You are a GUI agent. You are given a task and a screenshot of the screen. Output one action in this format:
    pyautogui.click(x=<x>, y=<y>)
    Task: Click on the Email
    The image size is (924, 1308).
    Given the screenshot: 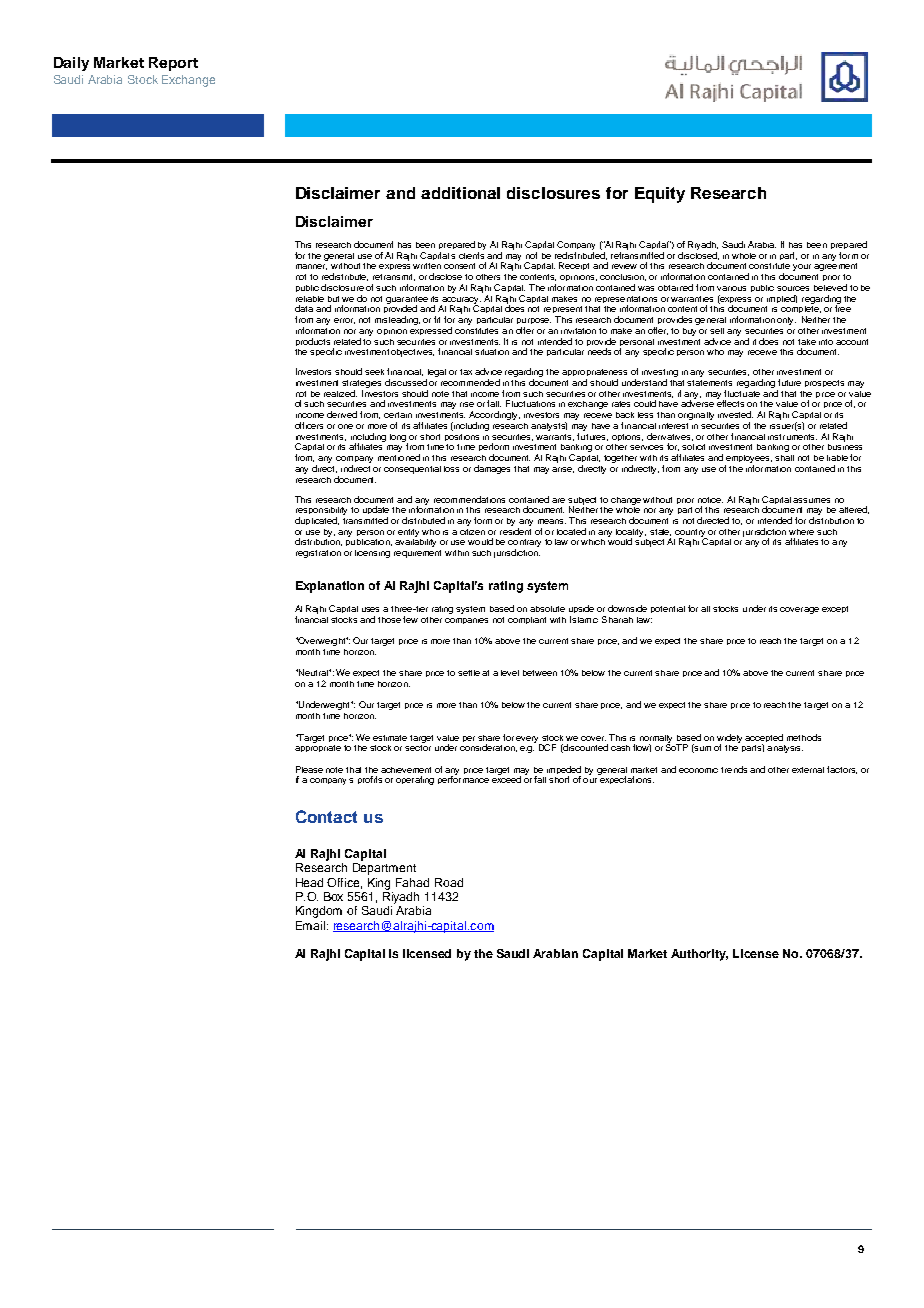 What is the action you would take?
    pyautogui.click(x=312, y=925)
